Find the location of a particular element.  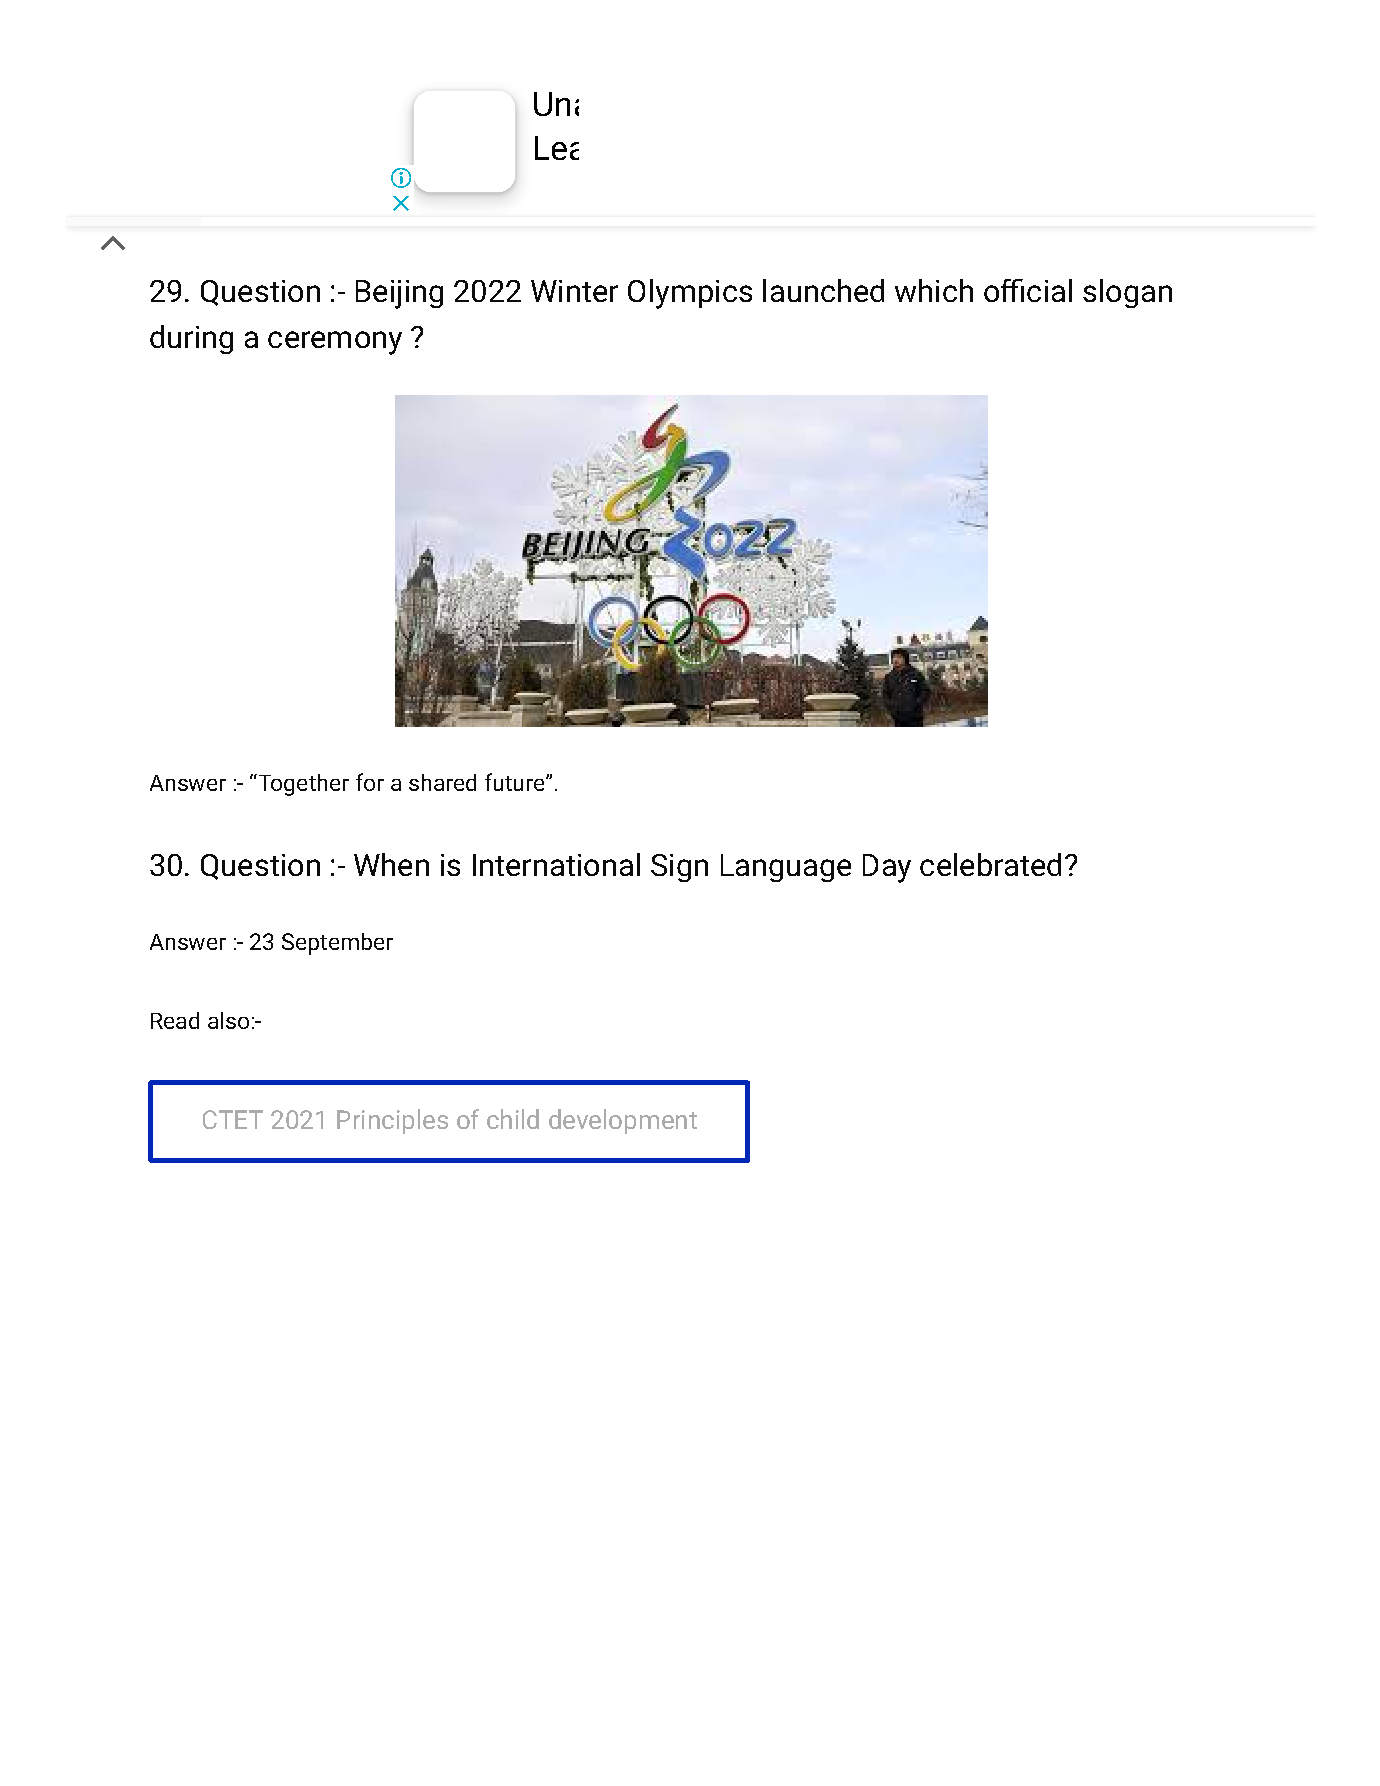

Principles is located at coordinates (392, 1121).
